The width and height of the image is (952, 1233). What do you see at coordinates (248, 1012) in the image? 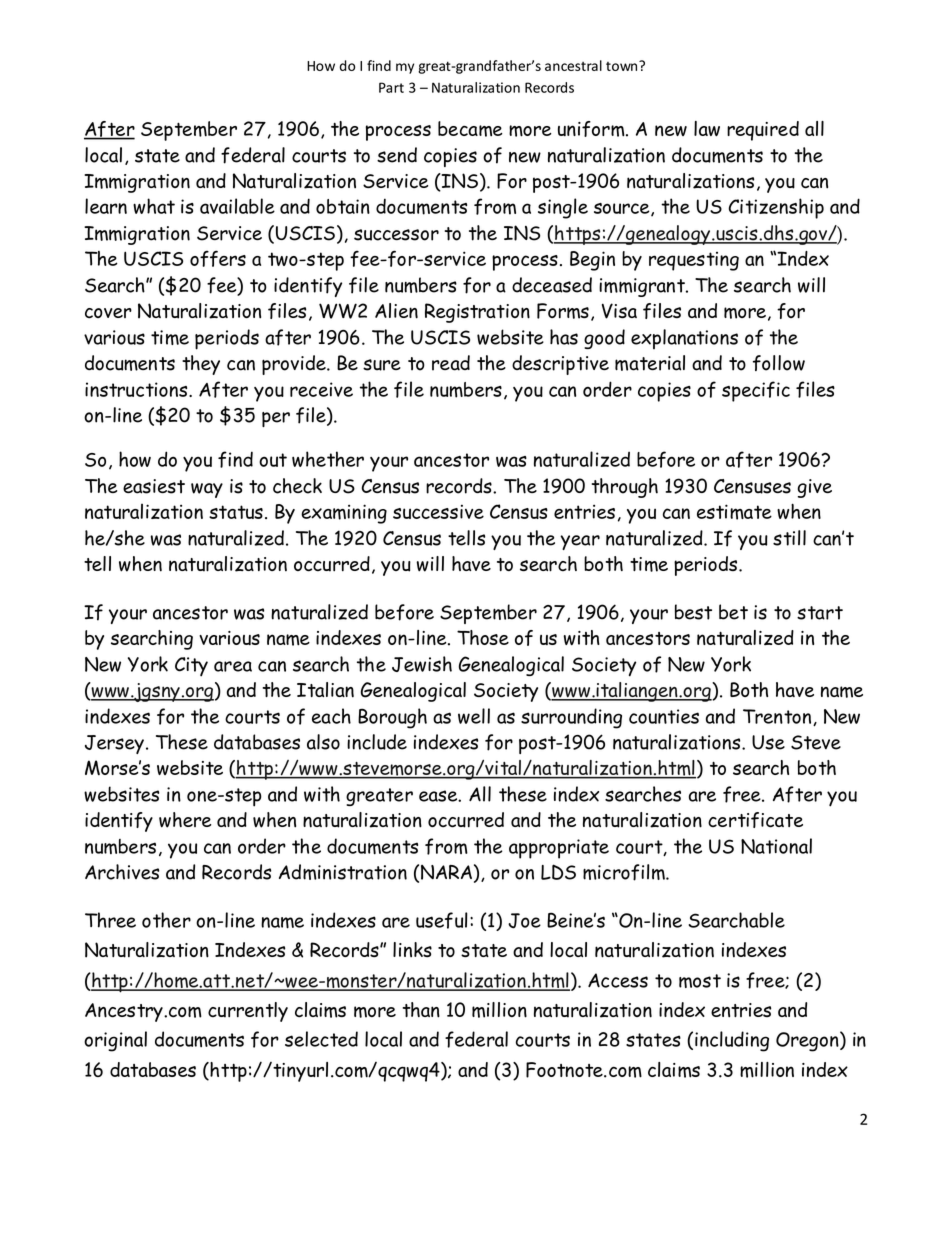
I see `currently` at bounding box center [248, 1012].
